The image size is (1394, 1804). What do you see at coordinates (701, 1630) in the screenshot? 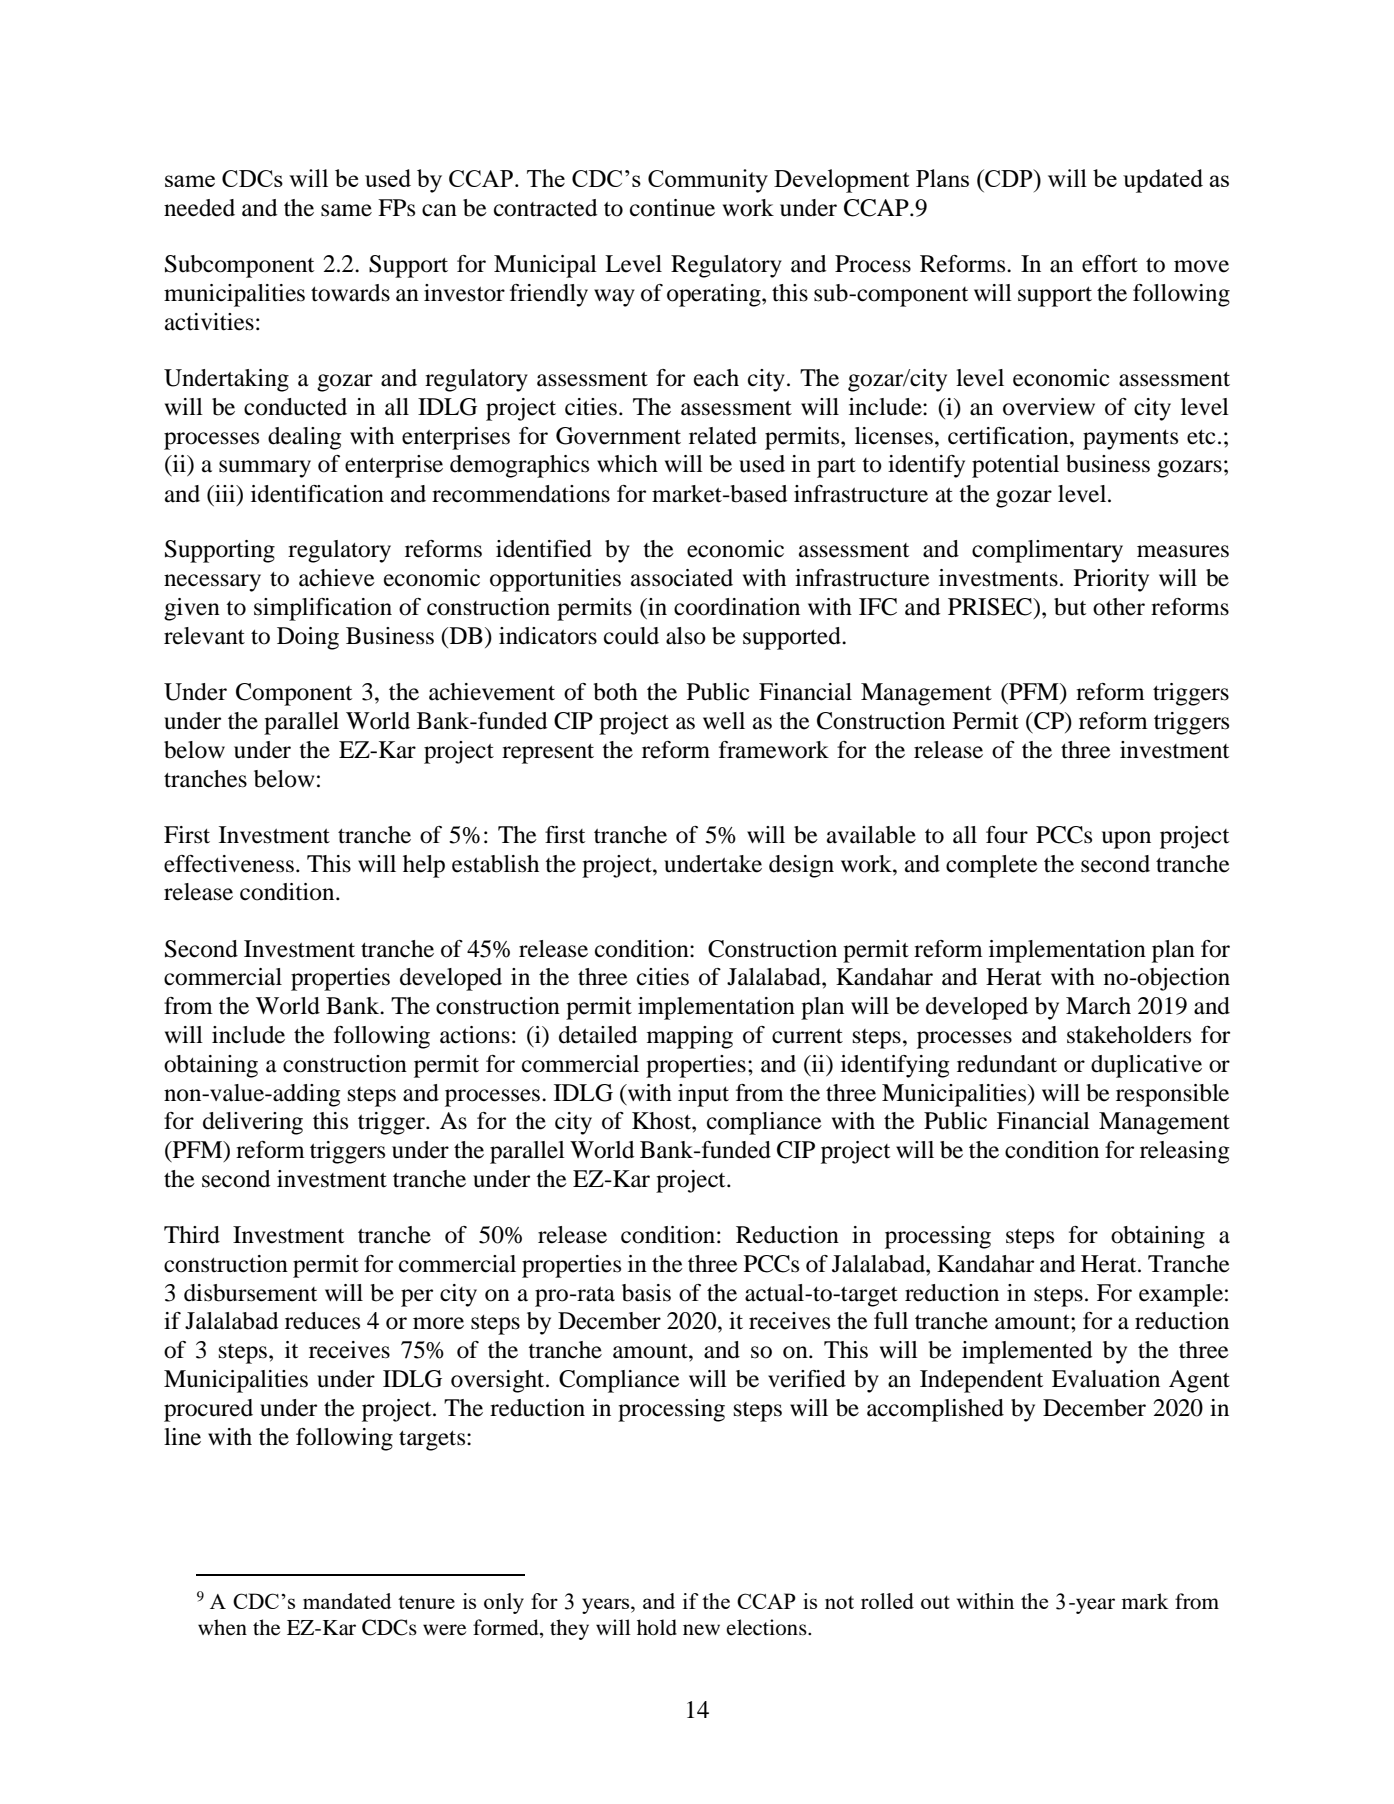
I see `new` at bounding box center [701, 1630].
